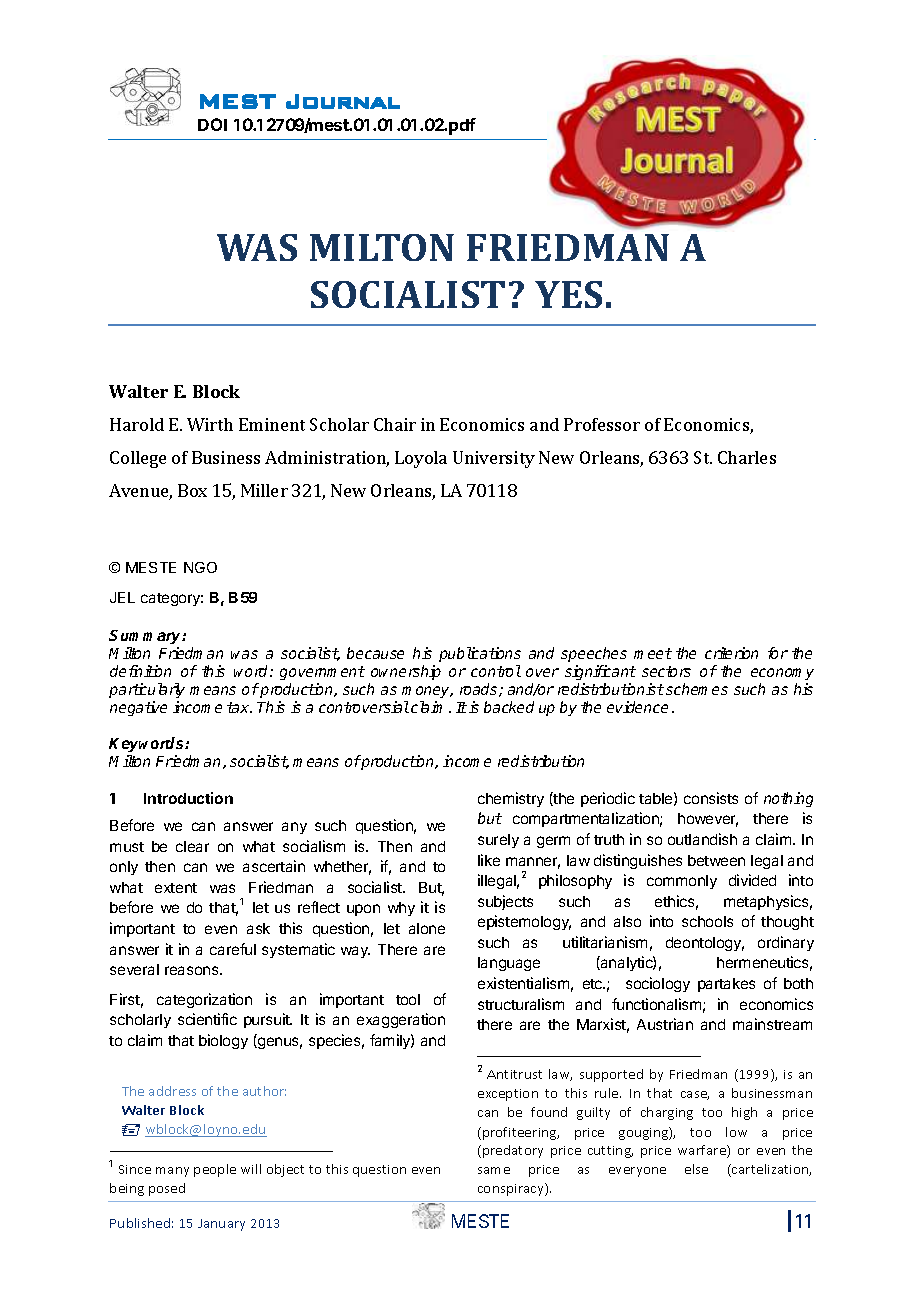 The height and width of the page is (1308, 924). I want to click on Professor, so click(602, 424).
